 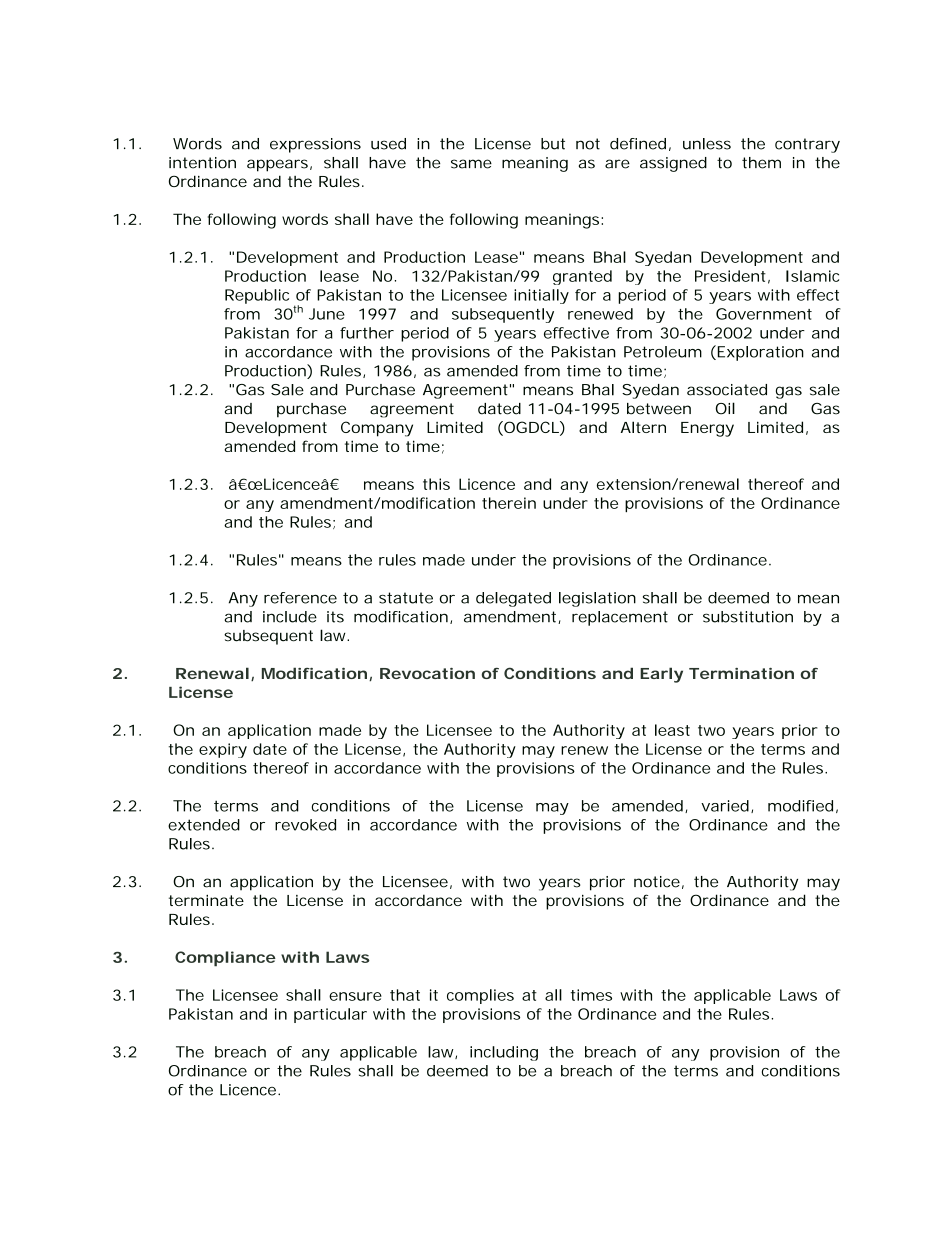 I want to click on notice, so click(x=657, y=882).
